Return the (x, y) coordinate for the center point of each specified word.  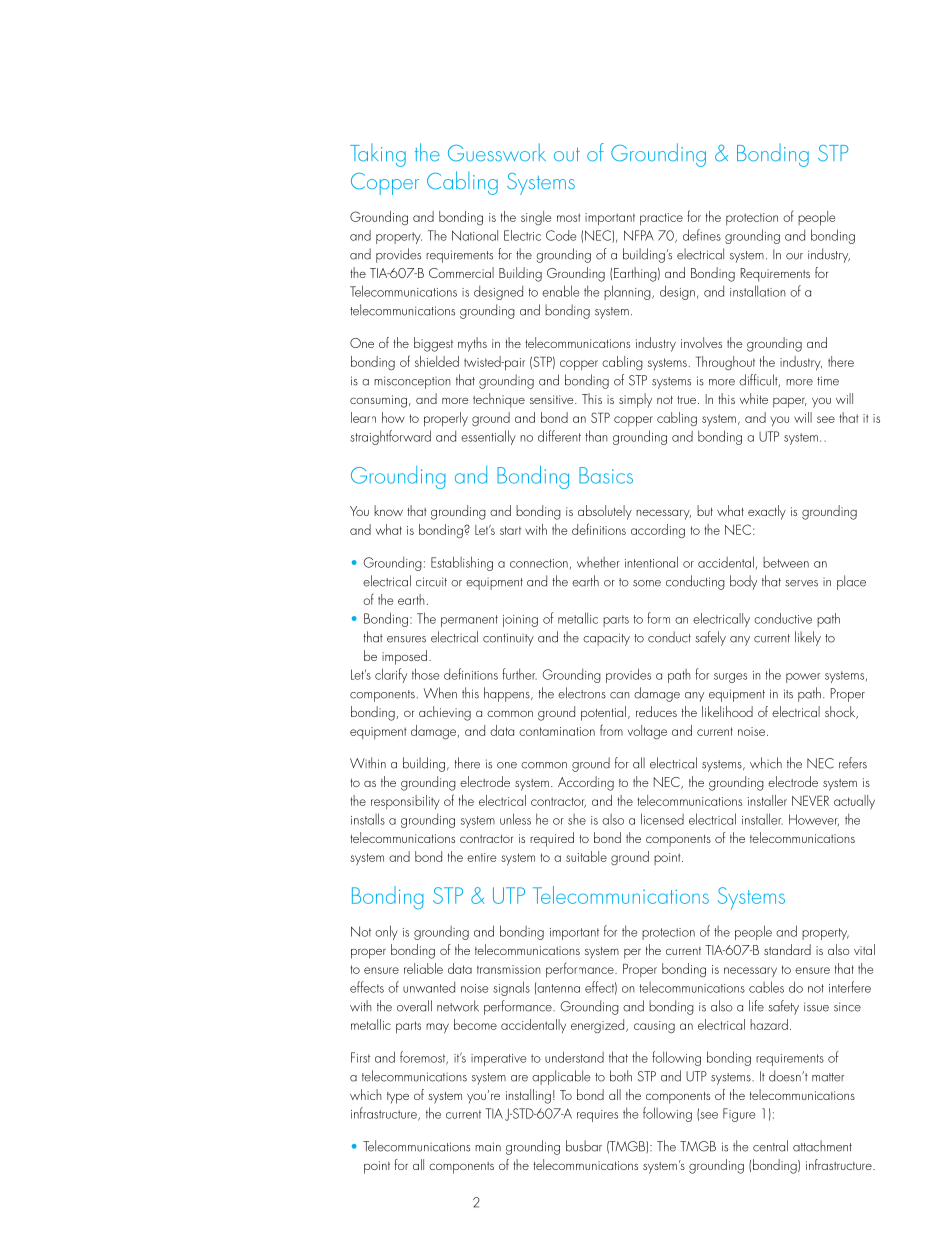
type (398, 1098)
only (386, 932)
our (794, 256)
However (814, 820)
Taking (378, 155)
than (597, 436)
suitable (586, 856)
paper (790, 402)
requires (597, 1116)
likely (808, 638)
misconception (412, 382)
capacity (606, 639)
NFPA (639, 235)
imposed (404, 657)
